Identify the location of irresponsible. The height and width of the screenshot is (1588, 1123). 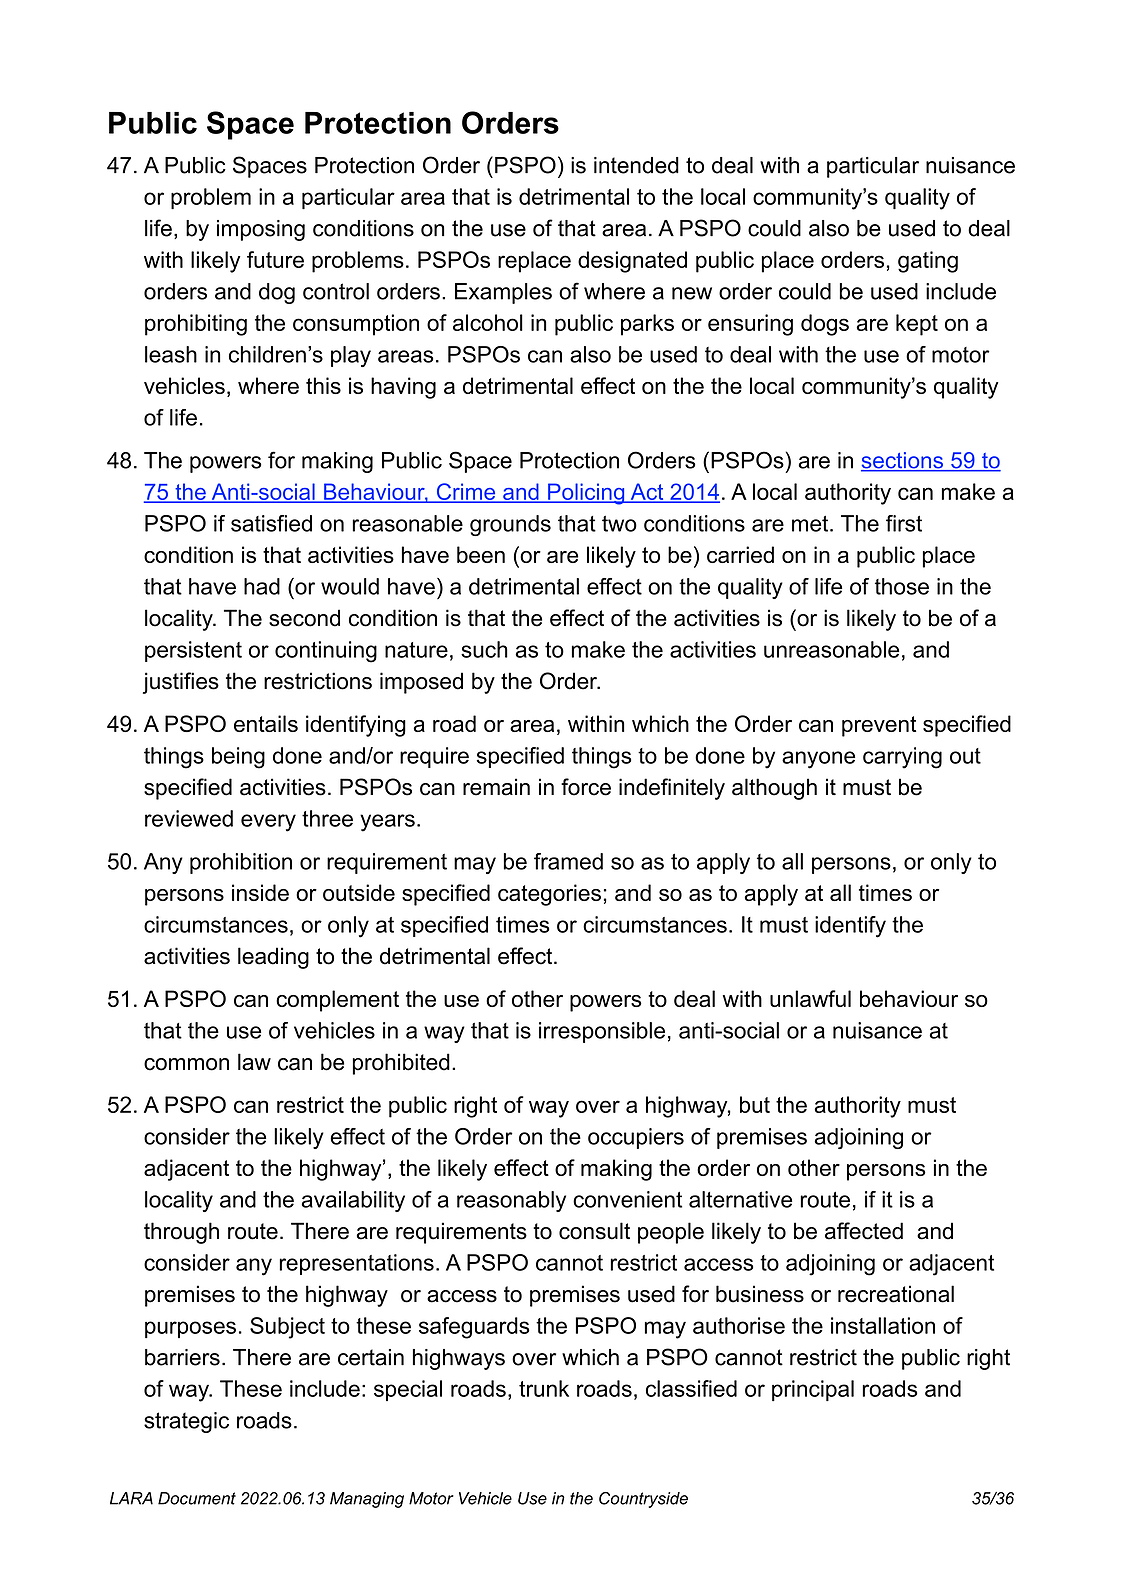
(602, 1032).
